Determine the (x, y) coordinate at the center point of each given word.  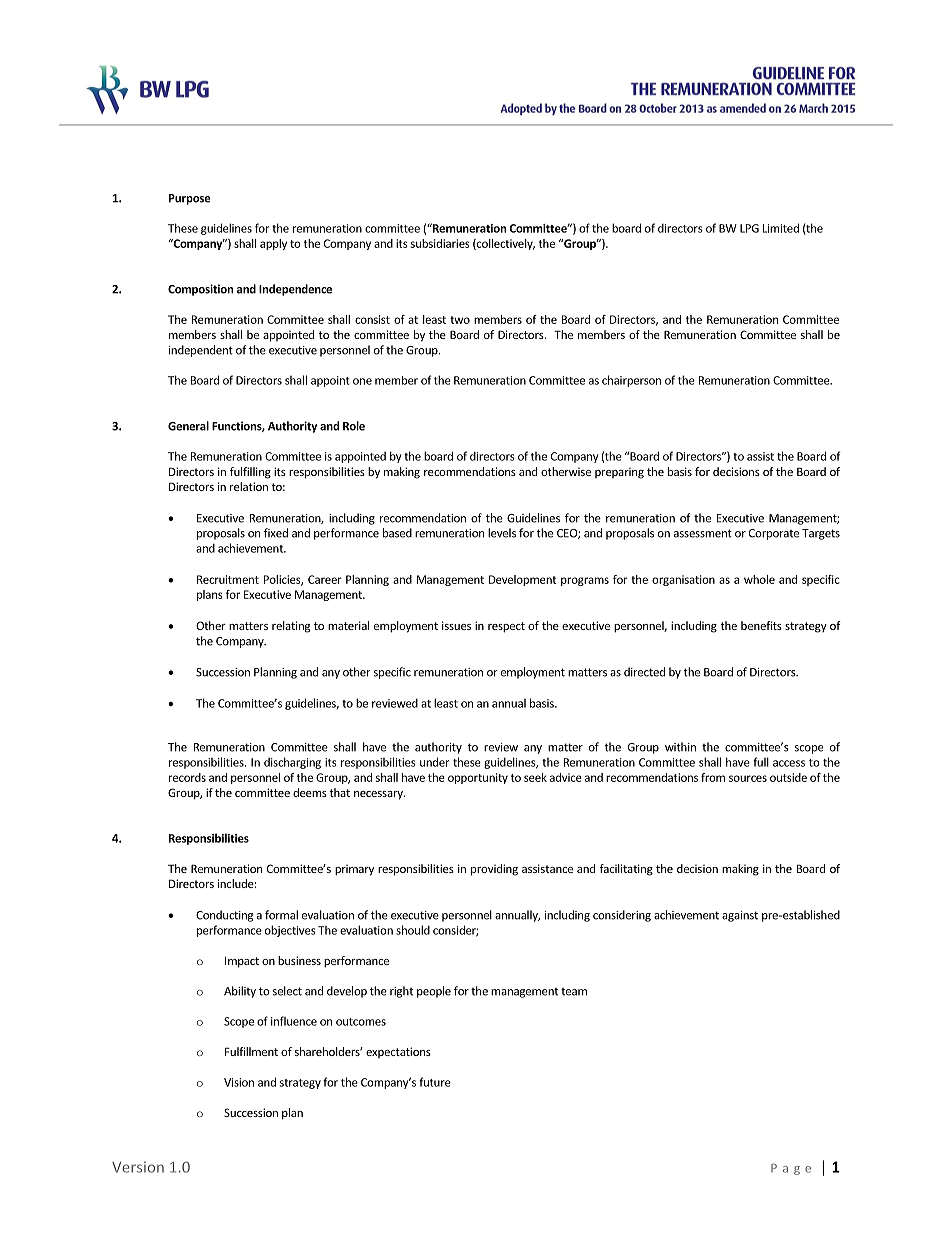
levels (502, 533)
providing (494, 870)
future (435, 1082)
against (740, 916)
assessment (703, 533)
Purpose (190, 199)
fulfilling (250, 473)
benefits (761, 625)
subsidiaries (440, 243)
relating (291, 627)
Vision (239, 1082)
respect (506, 627)
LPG (749, 228)
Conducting (224, 916)
